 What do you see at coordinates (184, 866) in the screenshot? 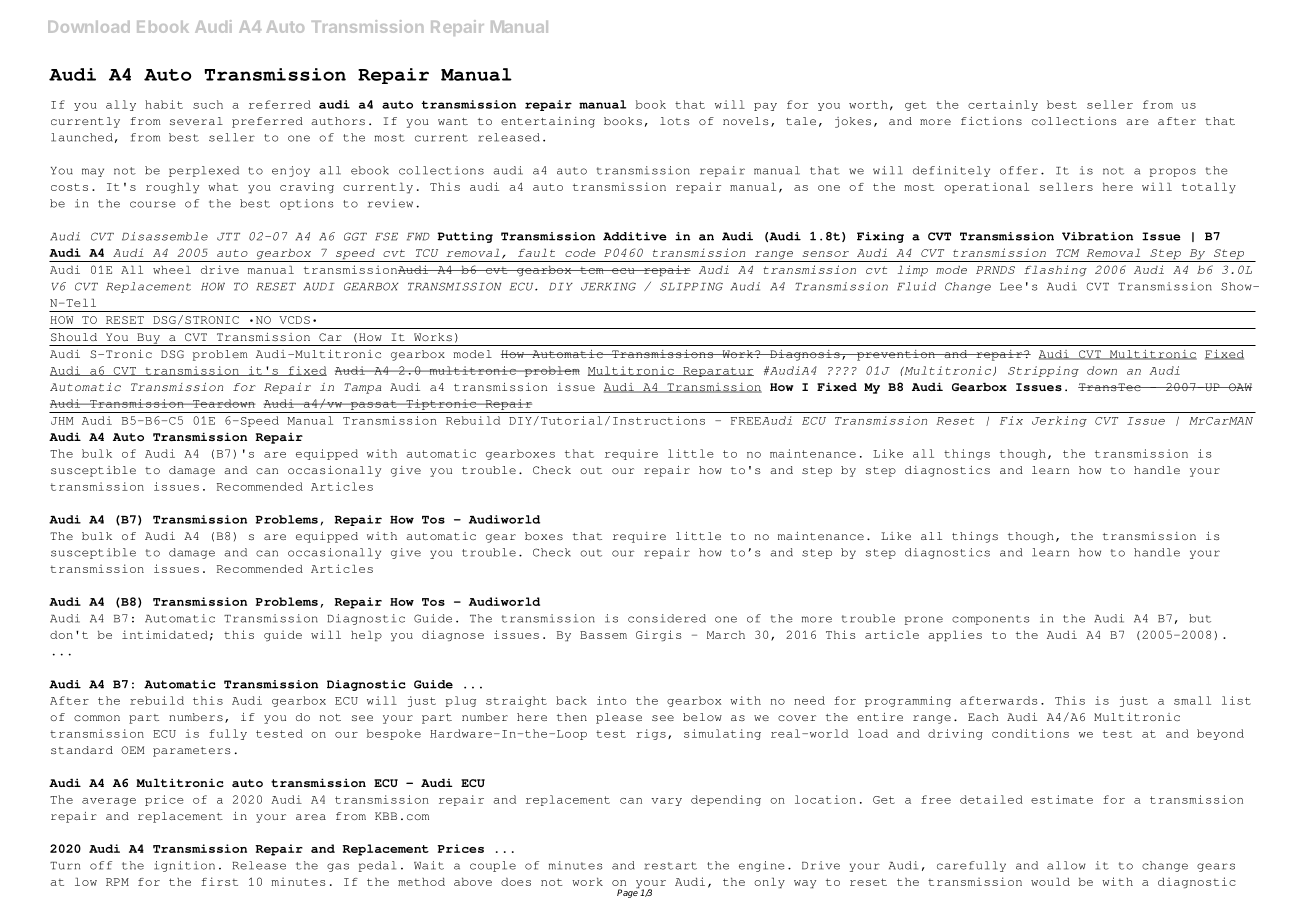
I see `ignition` at bounding box center [184, 866].
